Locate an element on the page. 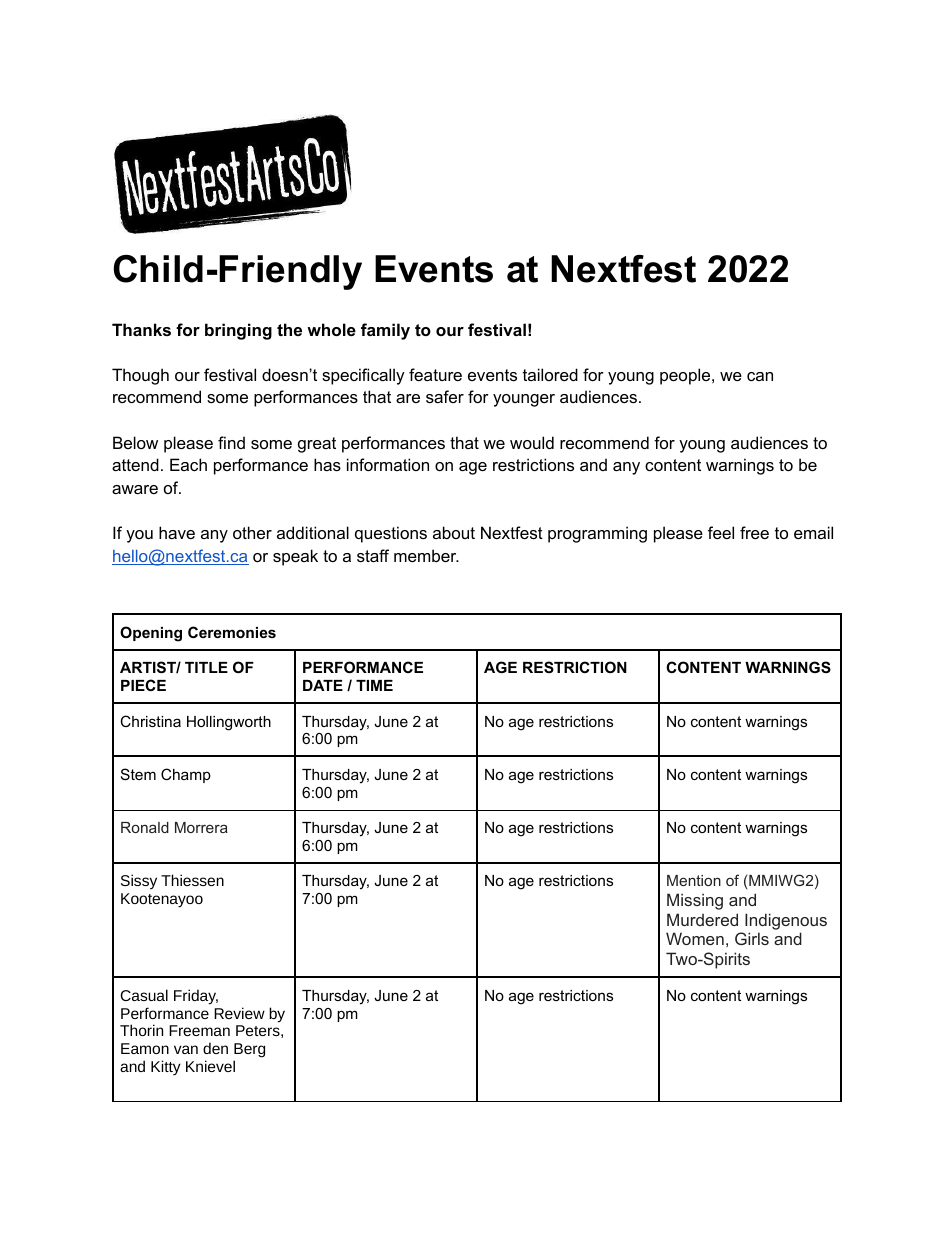 This page has height=1233, width=952. can is located at coordinates (760, 376).
